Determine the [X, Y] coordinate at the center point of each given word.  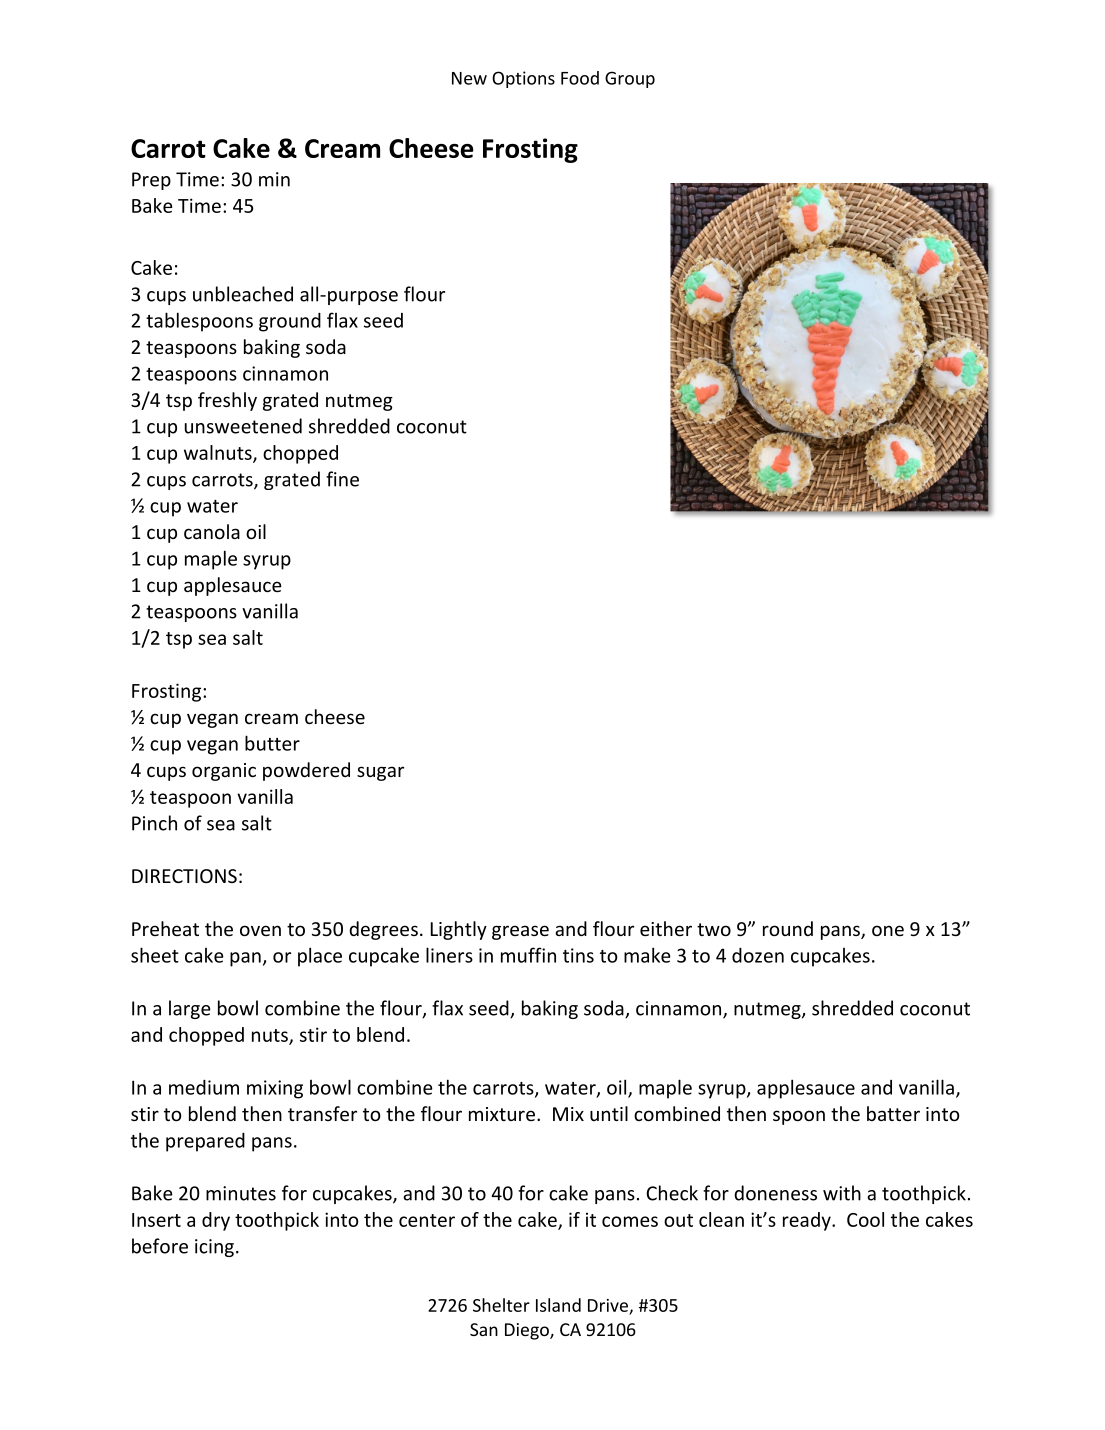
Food [580, 78]
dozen [758, 955]
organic [224, 772]
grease [520, 932]
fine [342, 479]
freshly [227, 401]
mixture [502, 1114]
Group [630, 79]
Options [523, 79]
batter [893, 1113]
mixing [275, 1089]
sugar [380, 773]
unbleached [243, 294]
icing [214, 1248]
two [714, 929]
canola [212, 531]
